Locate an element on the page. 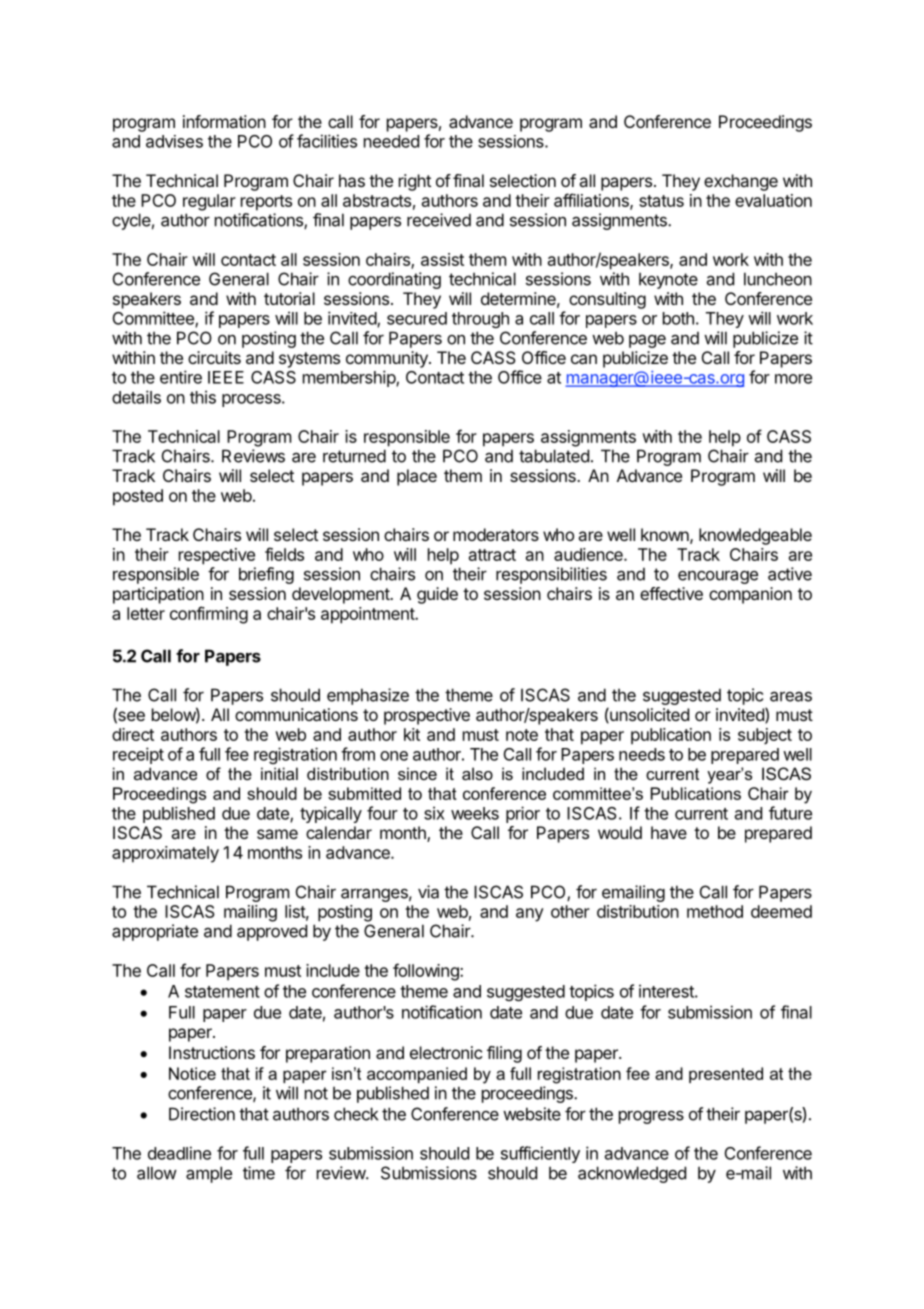 This image has height=1309, width=924. circuits is located at coordinates (214, 357).
